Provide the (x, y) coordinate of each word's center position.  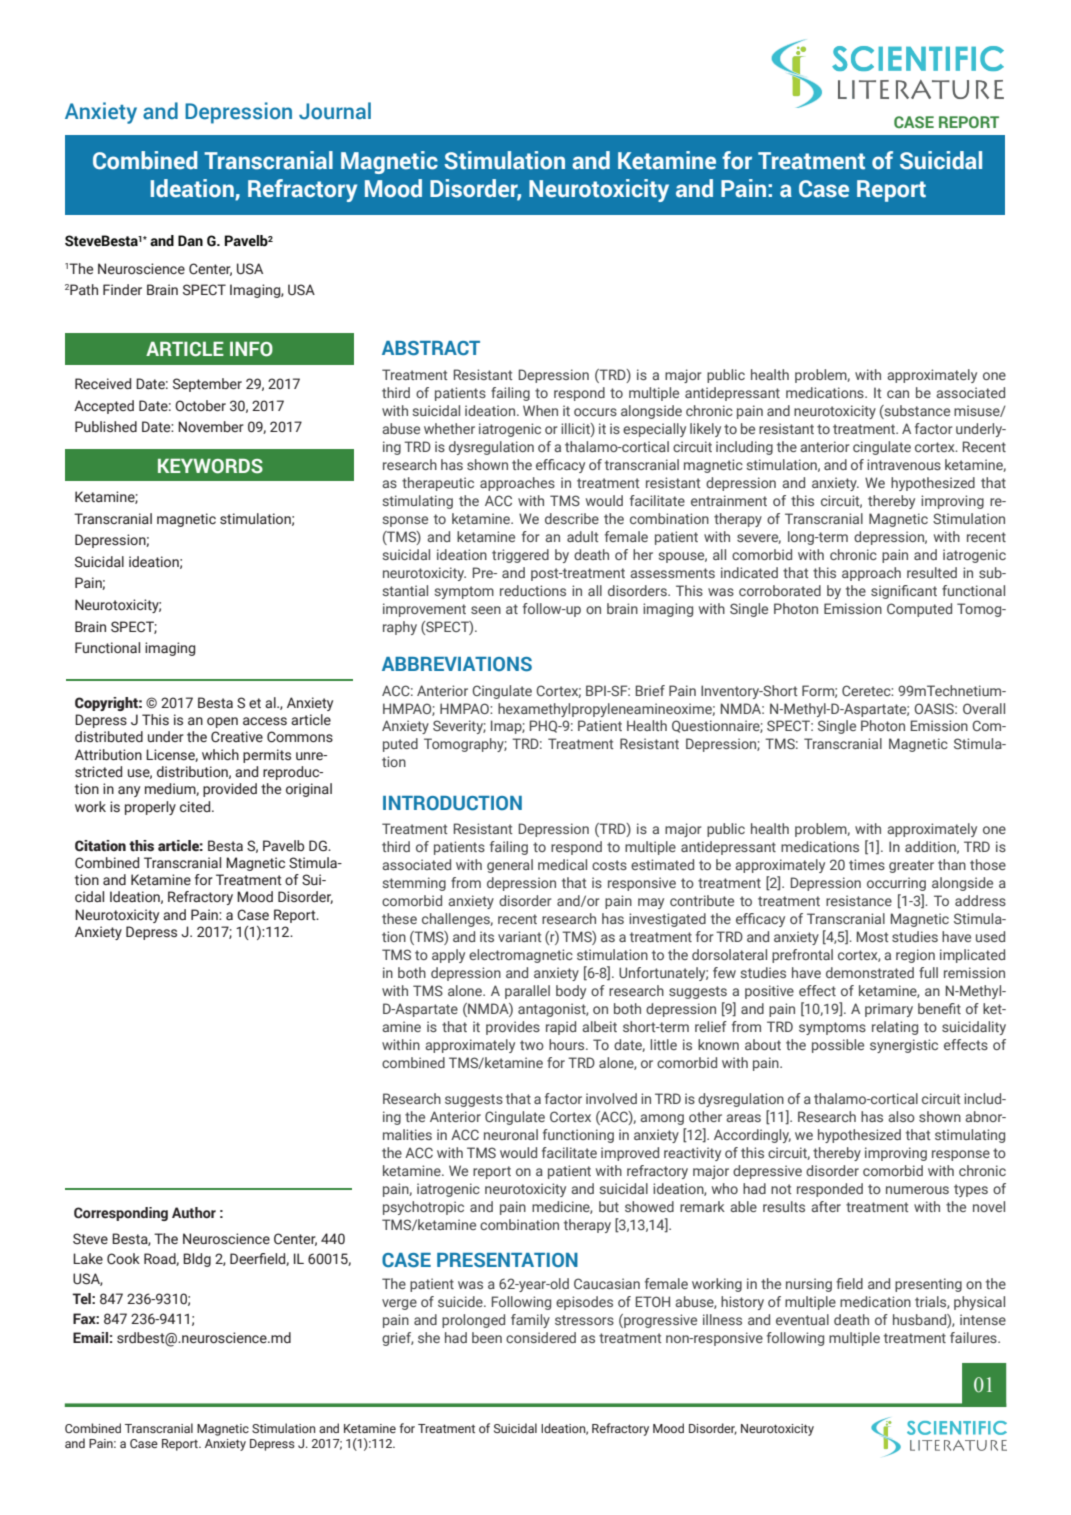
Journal (335, 111)
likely (705, 430)
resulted (932, 572)
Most (873, 936)
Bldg (197, 1260)
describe (572, 518)
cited (196, 807)
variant (520, 936)
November (211, 426)
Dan (190, 240)
